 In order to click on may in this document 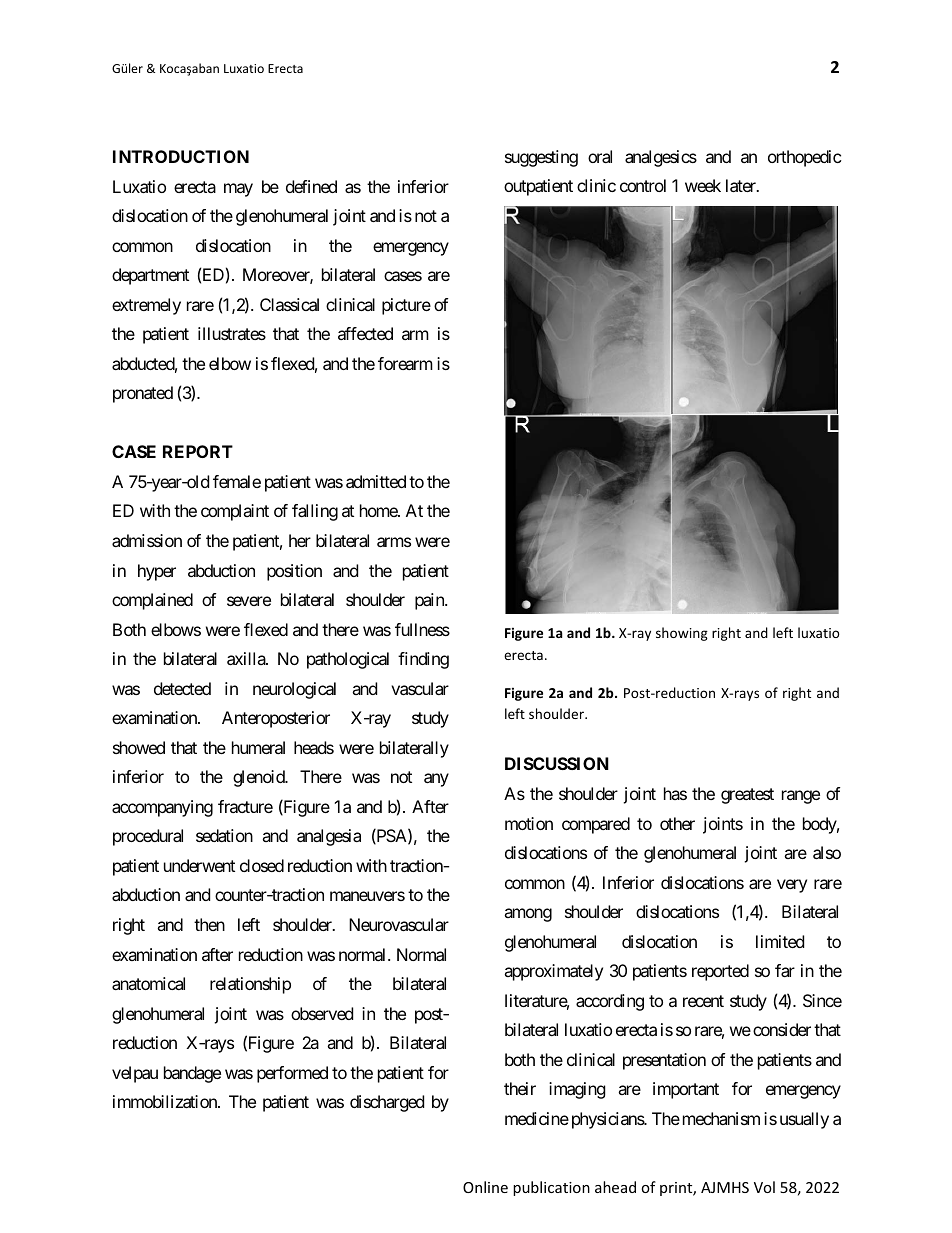, I will do `click(238, 190)`.
